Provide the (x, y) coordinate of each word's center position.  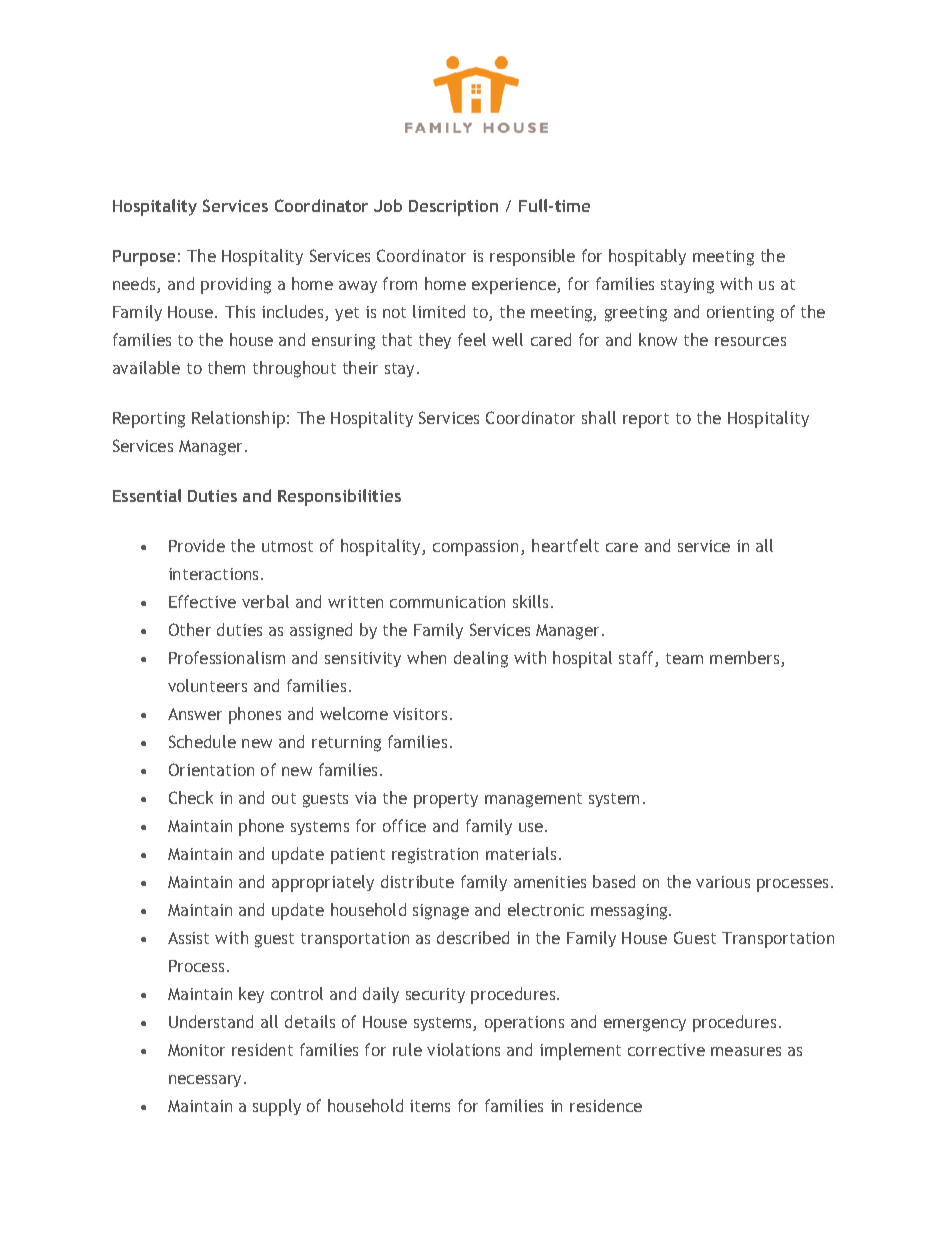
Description (453, 208)
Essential (147, 495)
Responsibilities (339, 497)
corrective (666, 1050)
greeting (636, 314)
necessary (207, 1081)
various (723, 882)
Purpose (144, 258)
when (426, 657)
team (684, 658)
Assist (188, 938)
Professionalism (227, 657)
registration (435, 856)
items (430, 1106)
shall (599, 417)
